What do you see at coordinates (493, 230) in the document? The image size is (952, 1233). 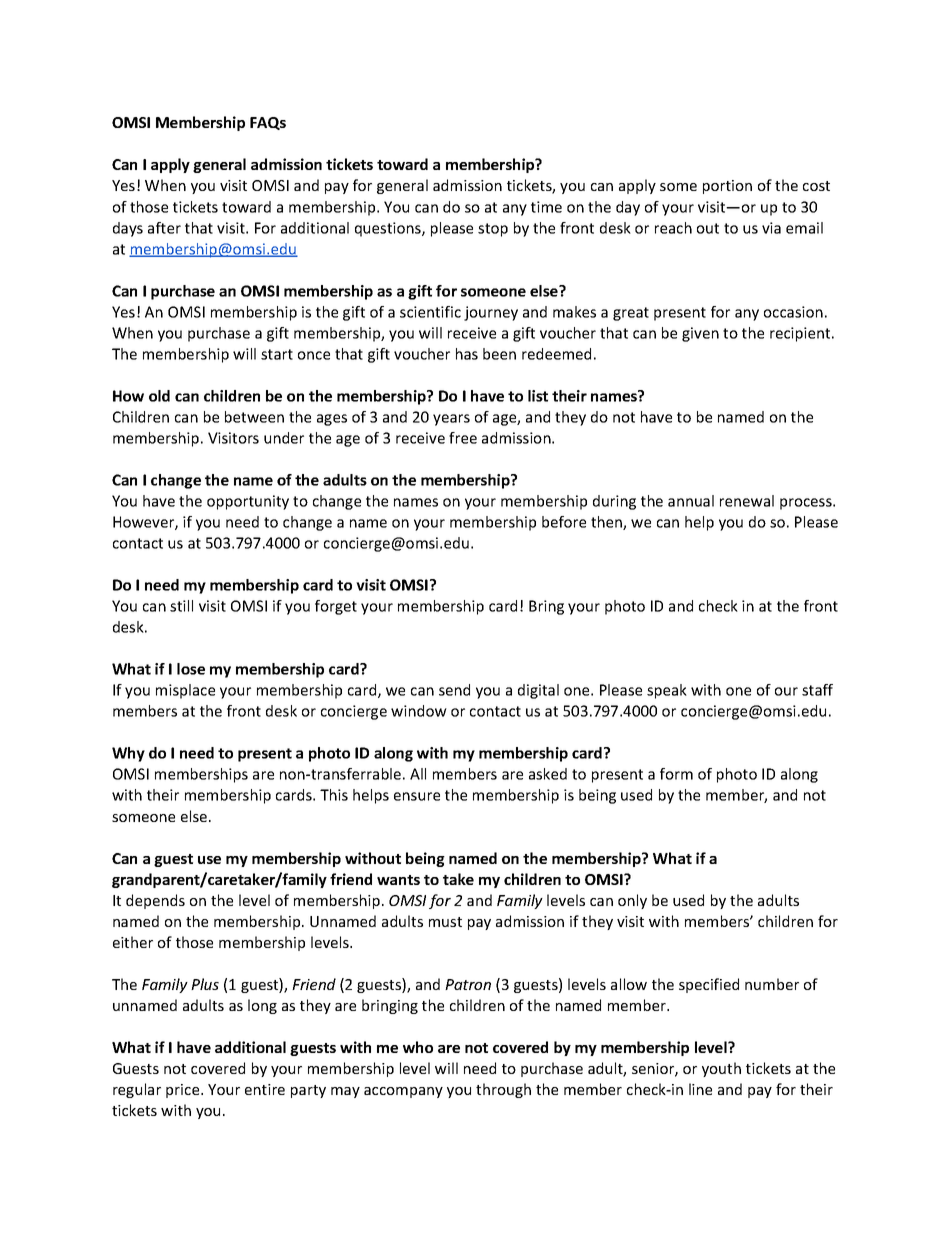 I see `stop` at bounding box center [493, 230].
